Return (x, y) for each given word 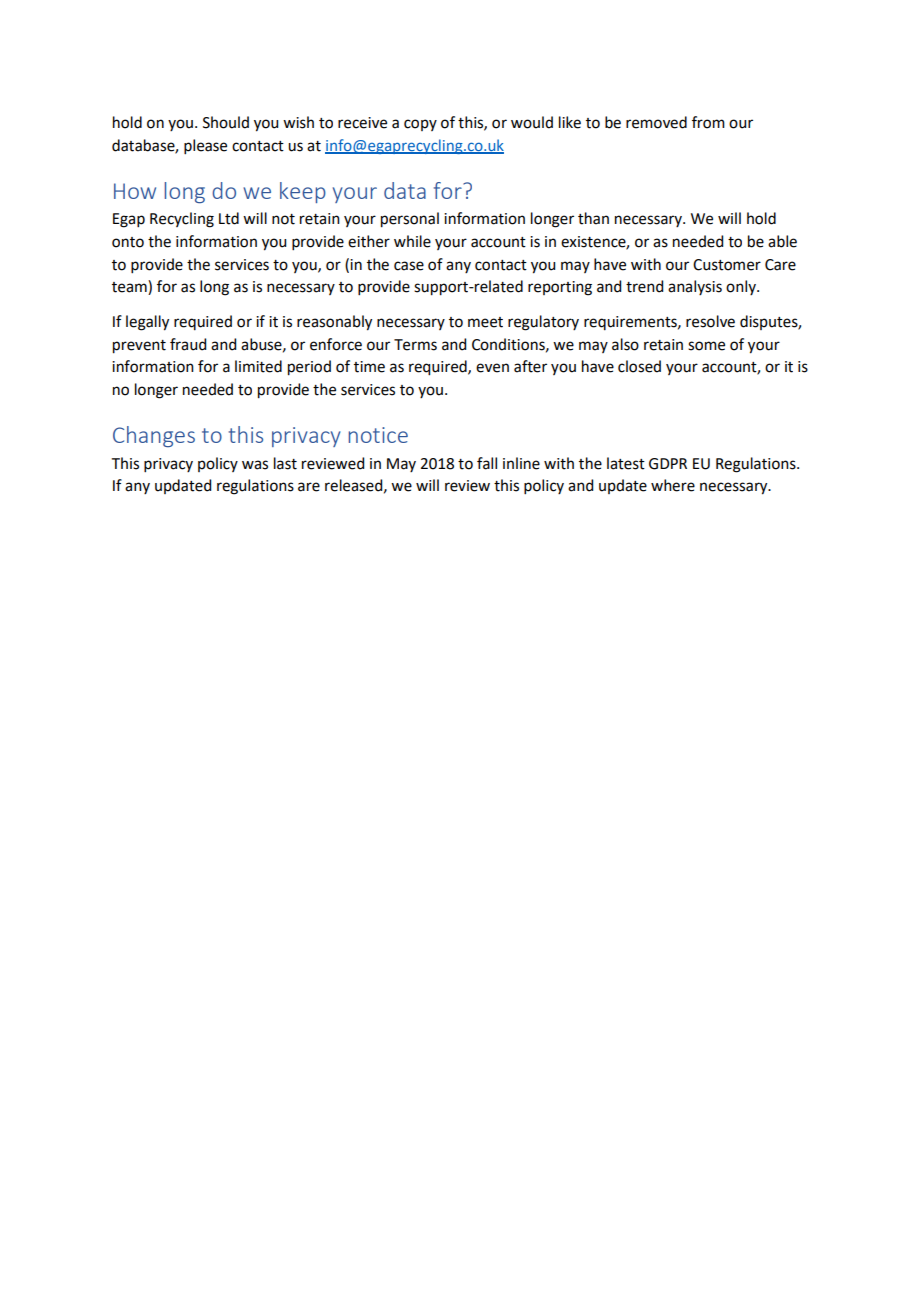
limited (258, 366)
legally (147, 323)
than (593, 218)
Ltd (229, 218)
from (708, 122)
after (530, 366)
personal (410, 220)
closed (639, 366)
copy (420, 125)
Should (226, 122)
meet (485, 322)
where (673, 485)
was (255, 465)
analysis (695, 287)
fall (487, 463)
